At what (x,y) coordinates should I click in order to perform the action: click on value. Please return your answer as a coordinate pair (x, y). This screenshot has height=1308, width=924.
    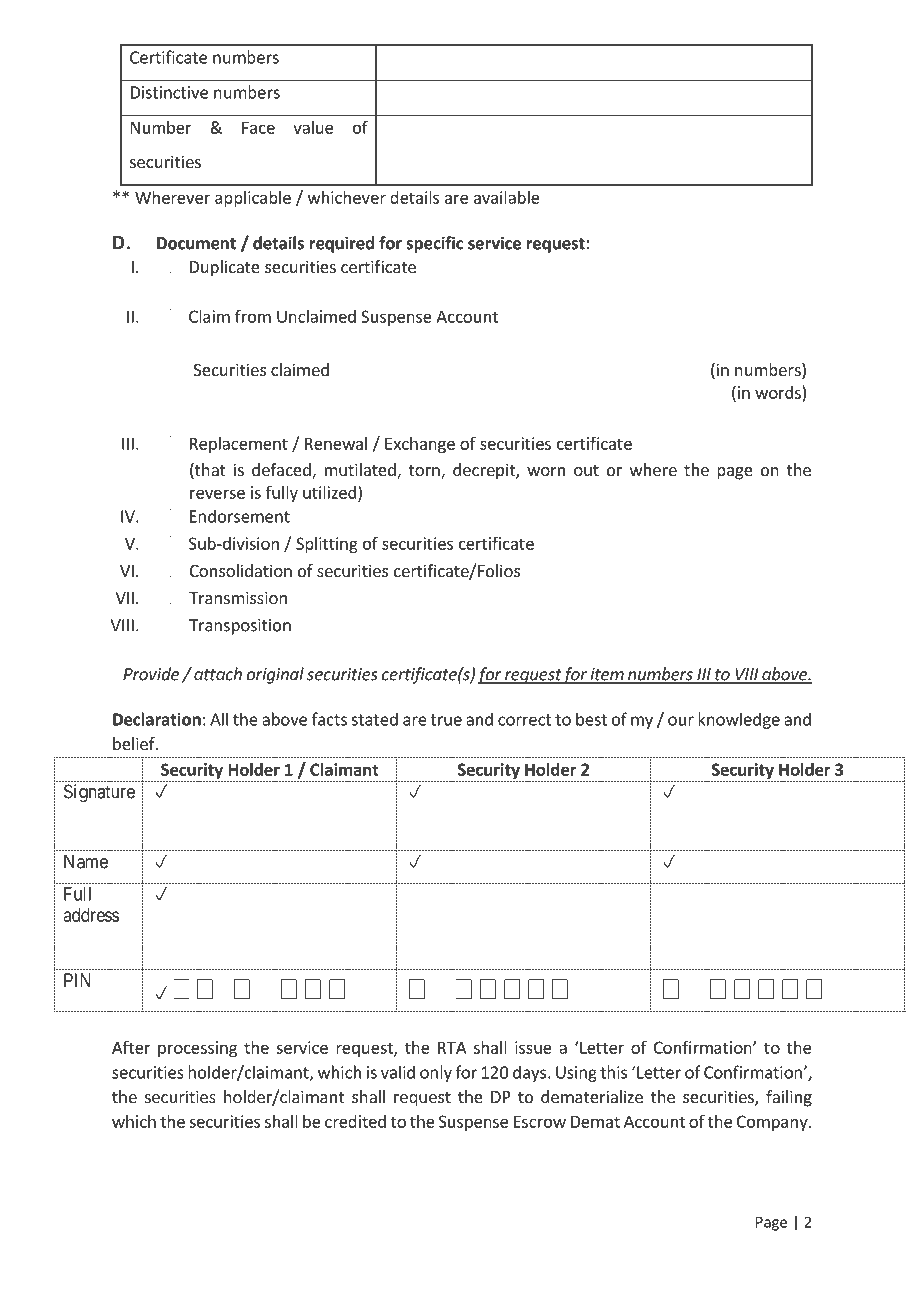
    Looking at the image, I should click on (313, 127).
